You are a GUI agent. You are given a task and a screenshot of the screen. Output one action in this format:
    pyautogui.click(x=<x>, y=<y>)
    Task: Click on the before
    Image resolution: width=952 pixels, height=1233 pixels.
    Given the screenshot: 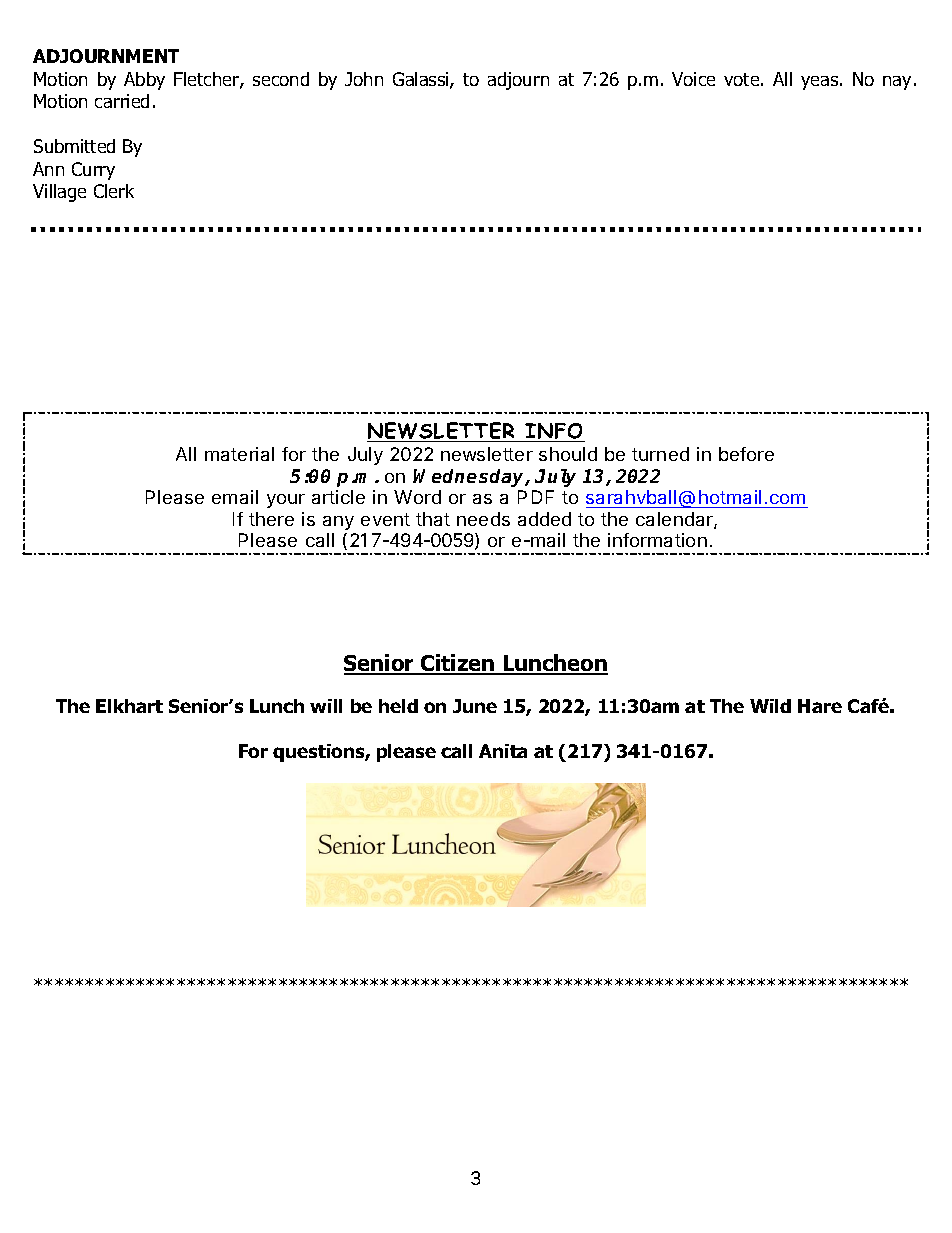 What is the action you would take?
    pyautogui.click(x=746, y=454)
